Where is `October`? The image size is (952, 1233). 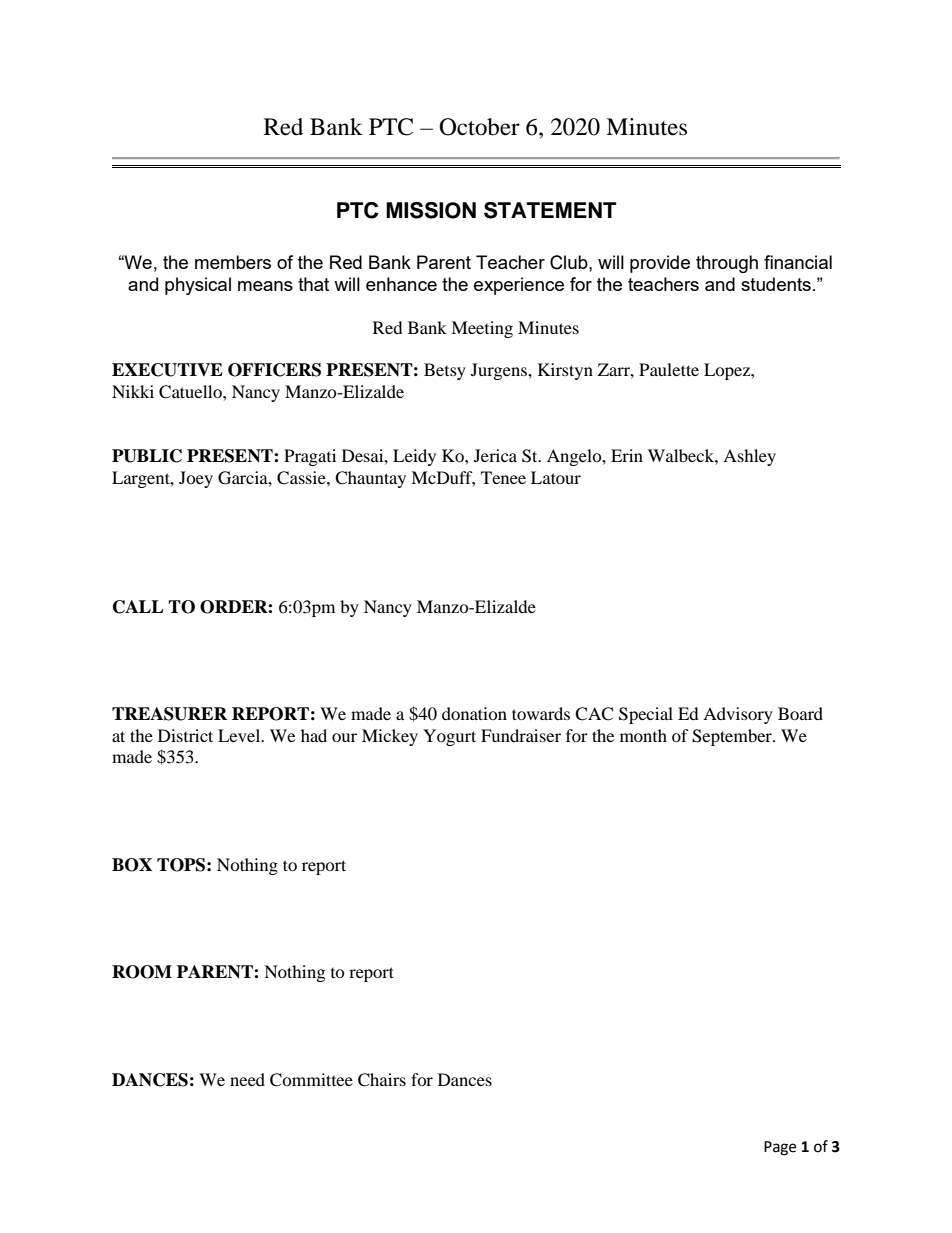
October is located at coordinates (479, 127).
